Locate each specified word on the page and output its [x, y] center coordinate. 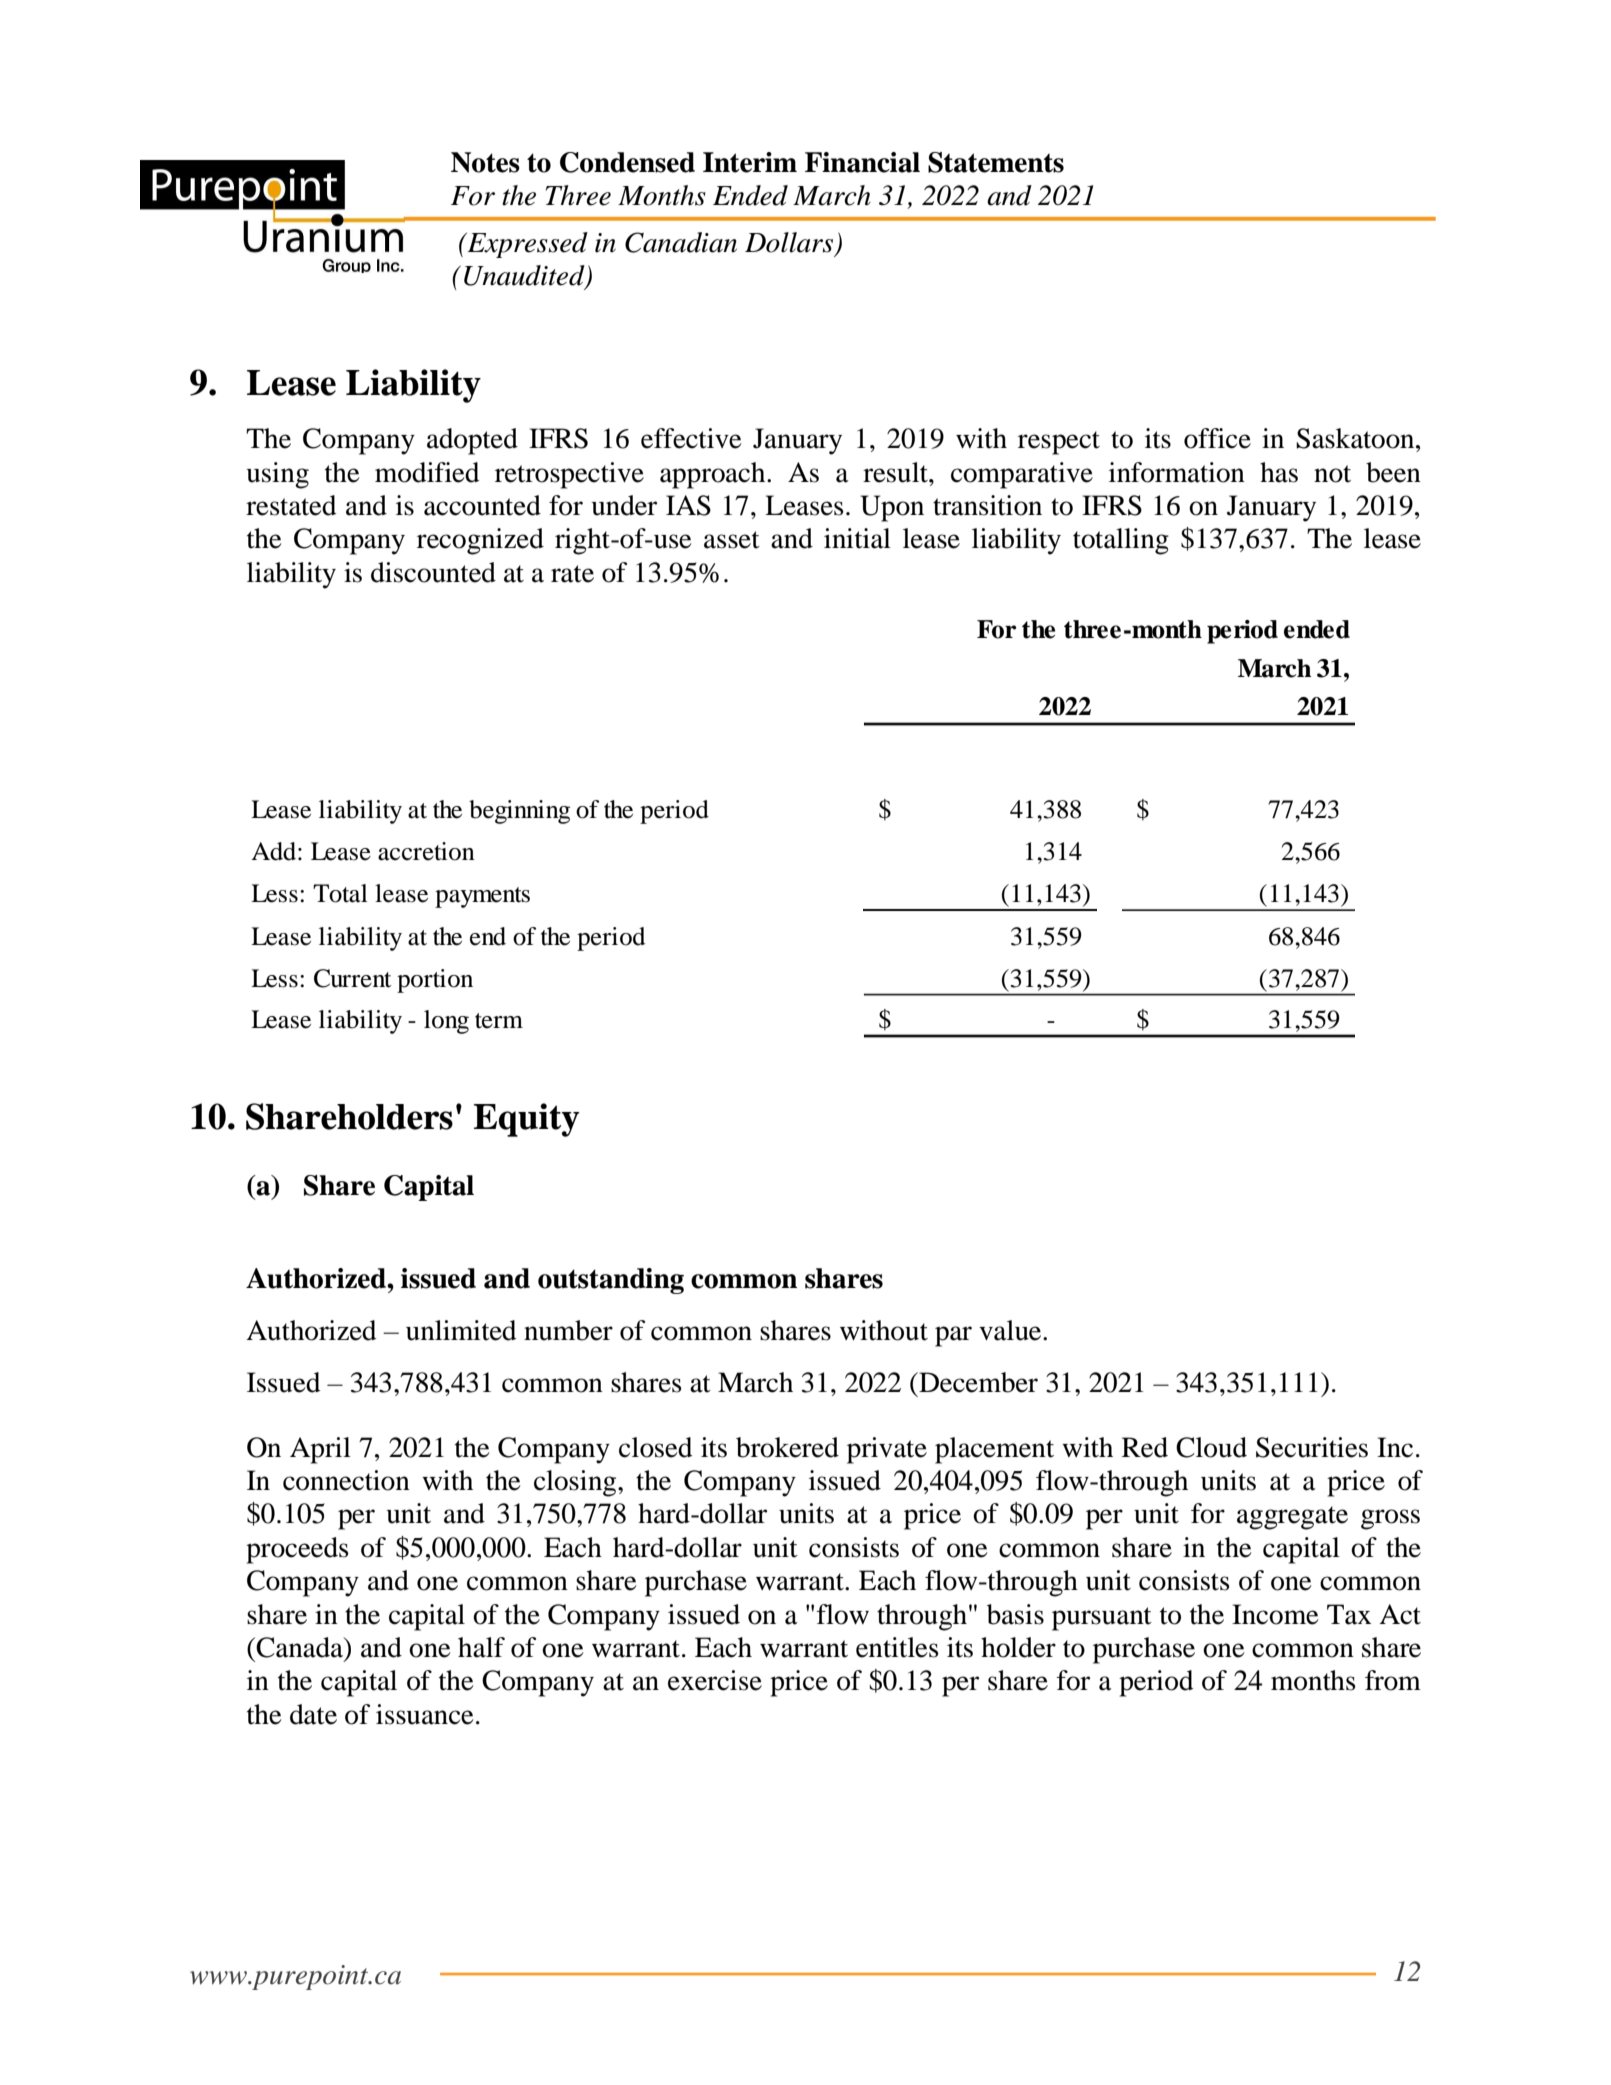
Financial [862, 162]
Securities [1312, 1447]
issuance [425, 1714]
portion [435, 981]
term [499, 1021]
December [977, 1382]
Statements [996, 162]
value [1011, 1330]
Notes [485, 162]
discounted [433, 572]
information [1177, 472]
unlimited [461, 1330]
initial [857, 538]
